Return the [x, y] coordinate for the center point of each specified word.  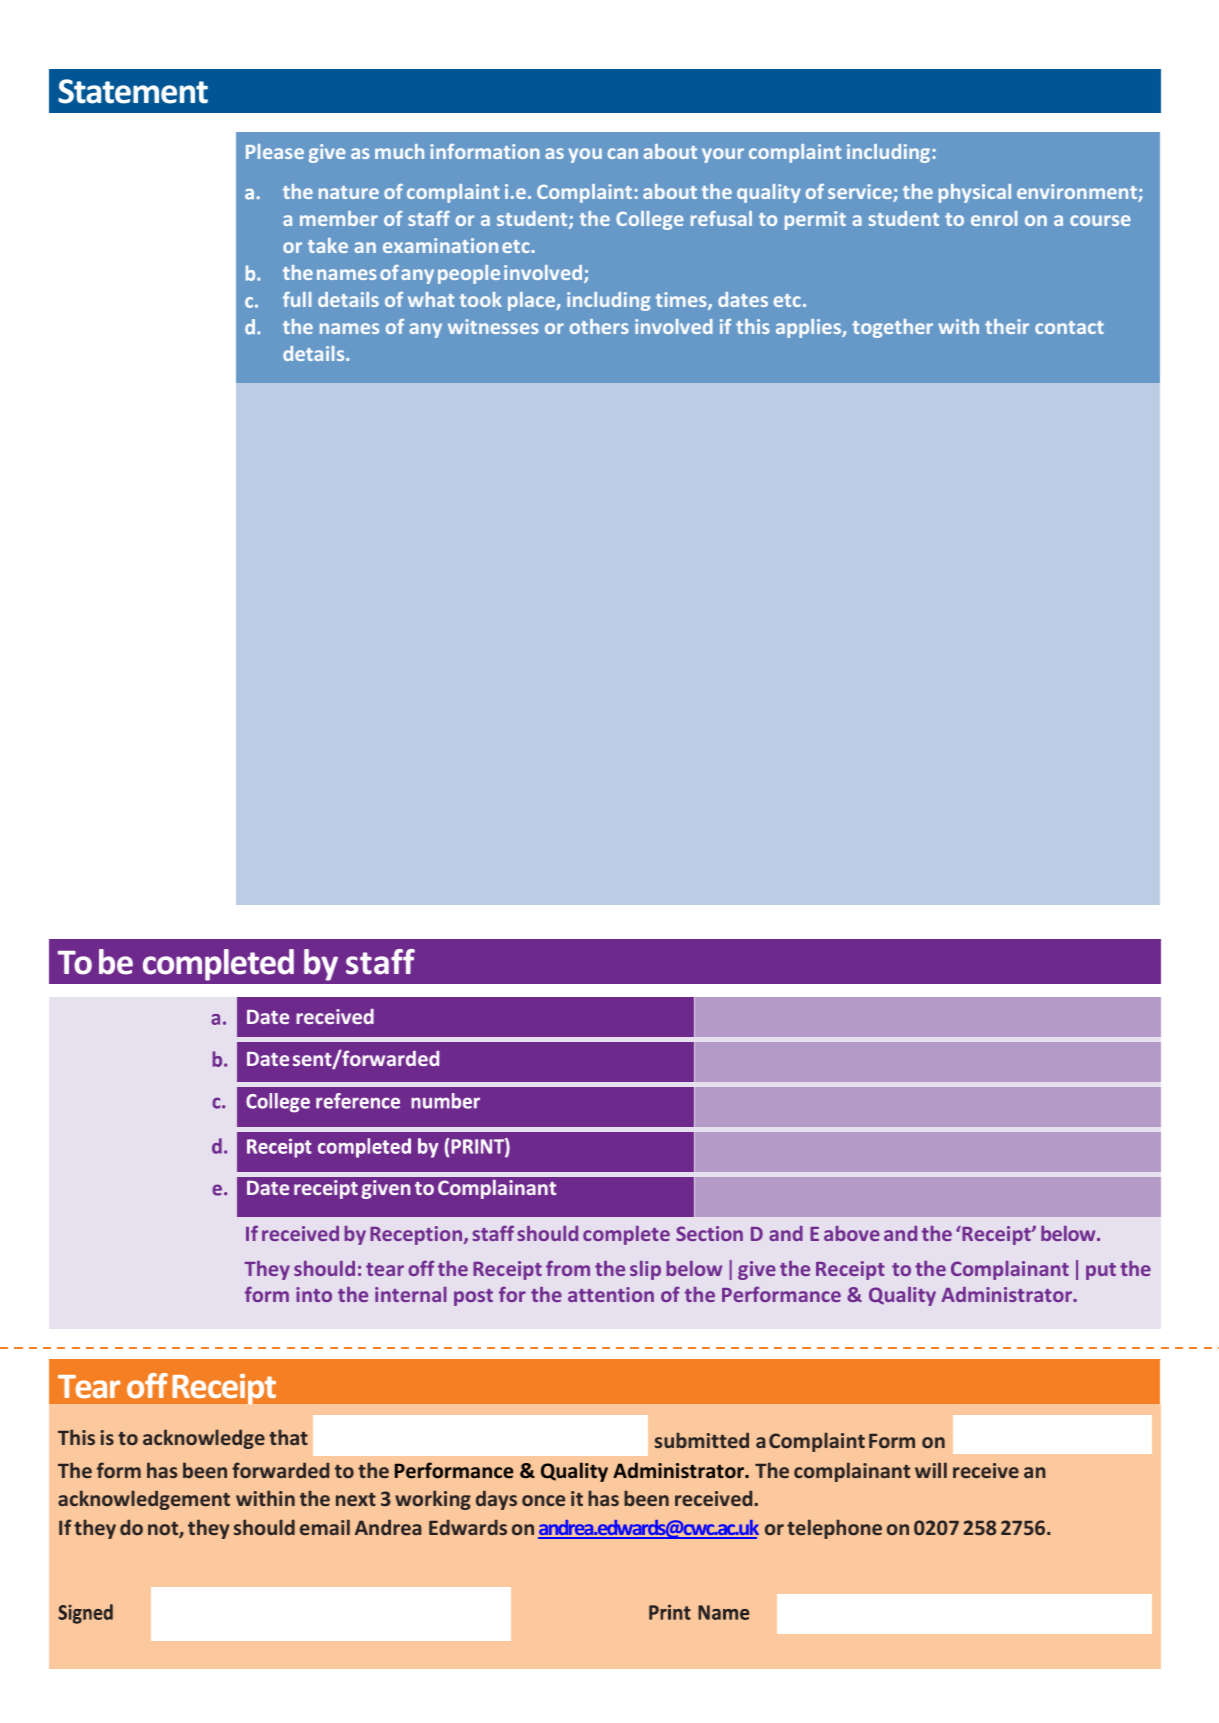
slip [645, 1270]
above [852, 1233]
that [288, 1437]
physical [975, 193]
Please [275, 151]
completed [218, 965]
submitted [702, 1440]
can [623, 153]
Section [709, 1233]
